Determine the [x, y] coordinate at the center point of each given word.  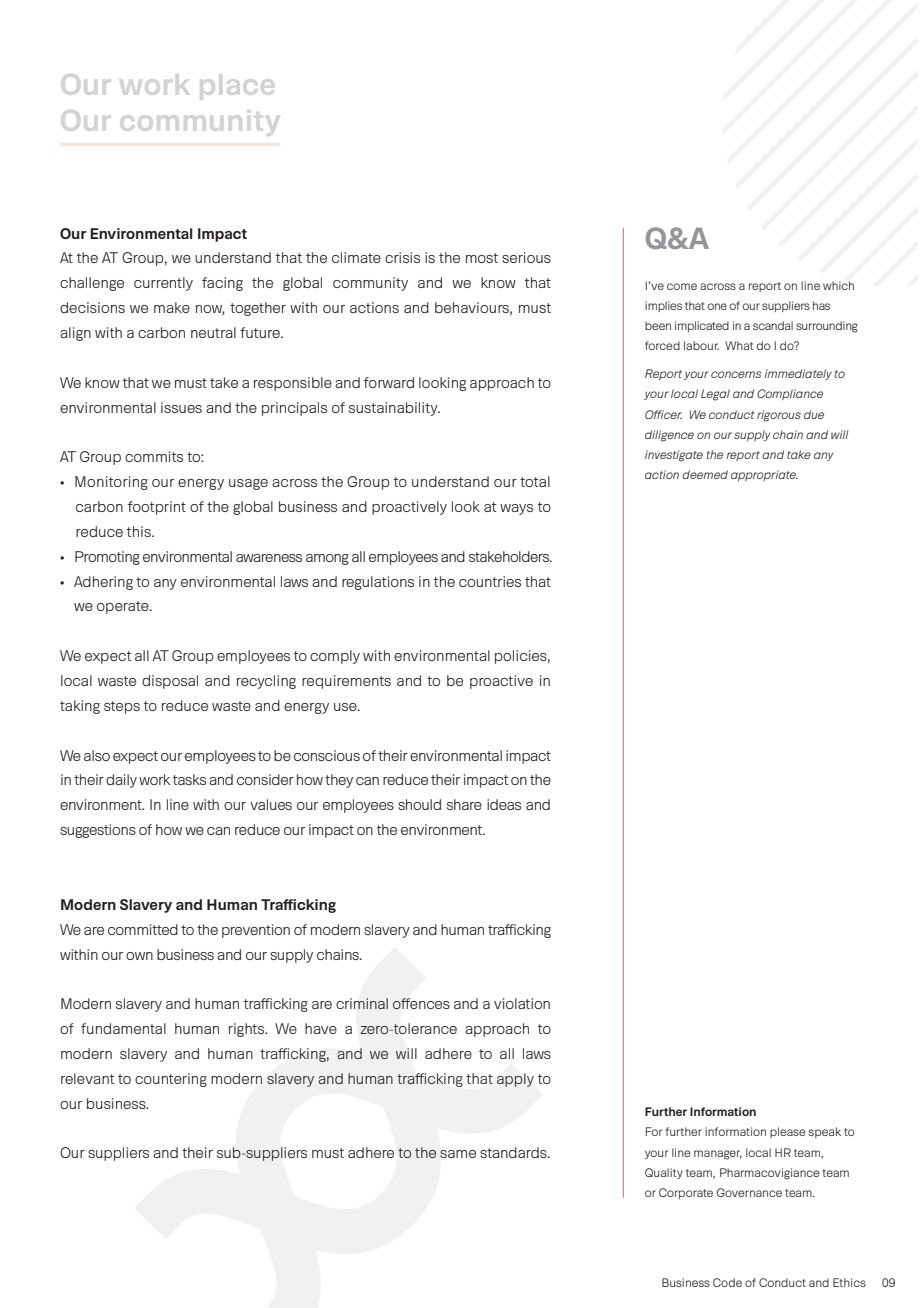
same [458, 1154]
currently [163, 284]
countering [171, 1080]
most [482, 258]
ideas [504, 804]
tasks [189, 779]
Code [727, 1282]
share [464, 804]
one [717, 306]
